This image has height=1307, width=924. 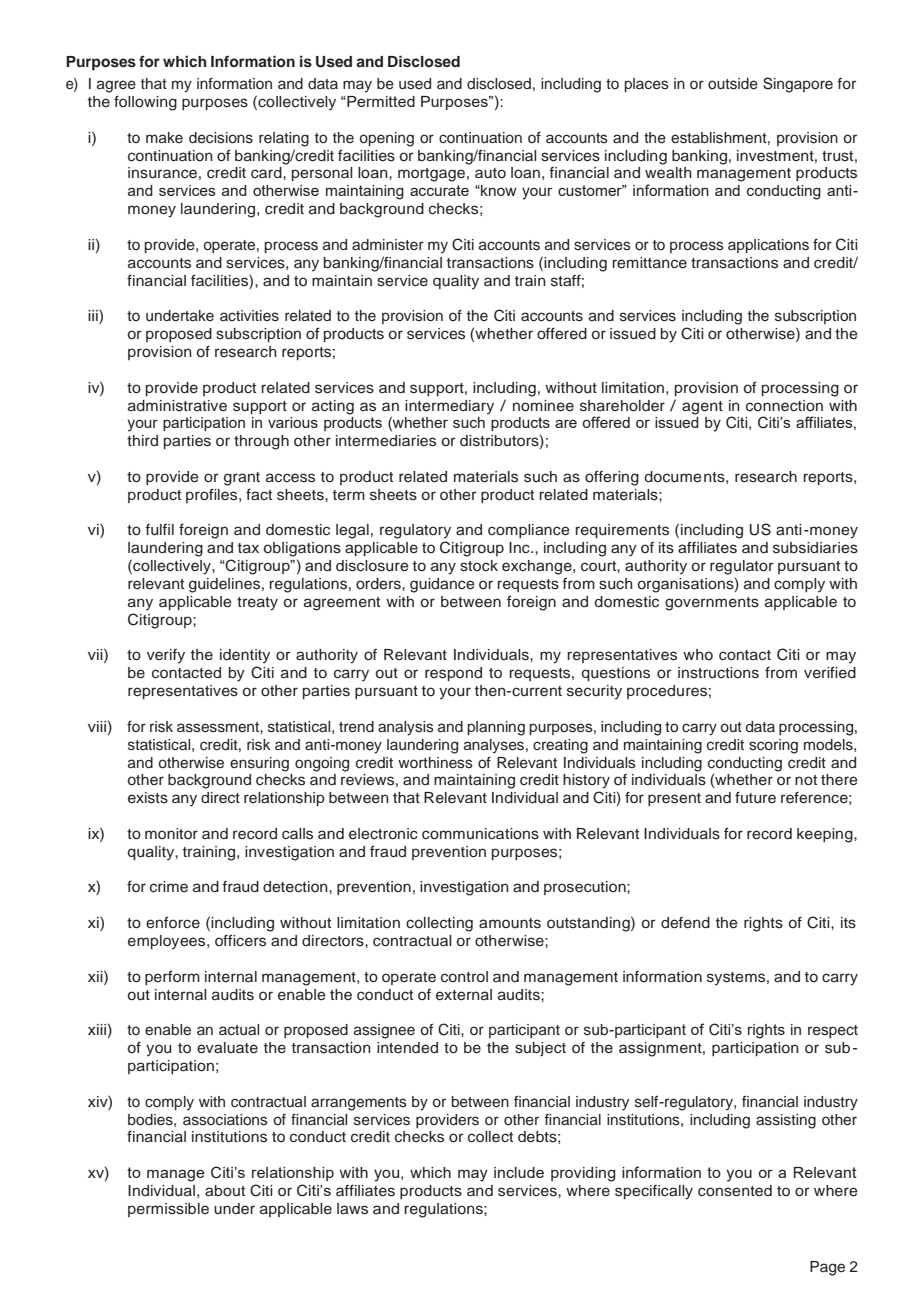 What do you see at coordinates (733, 84) in the image?
I see `outside` at bounding box center [733, 84].
